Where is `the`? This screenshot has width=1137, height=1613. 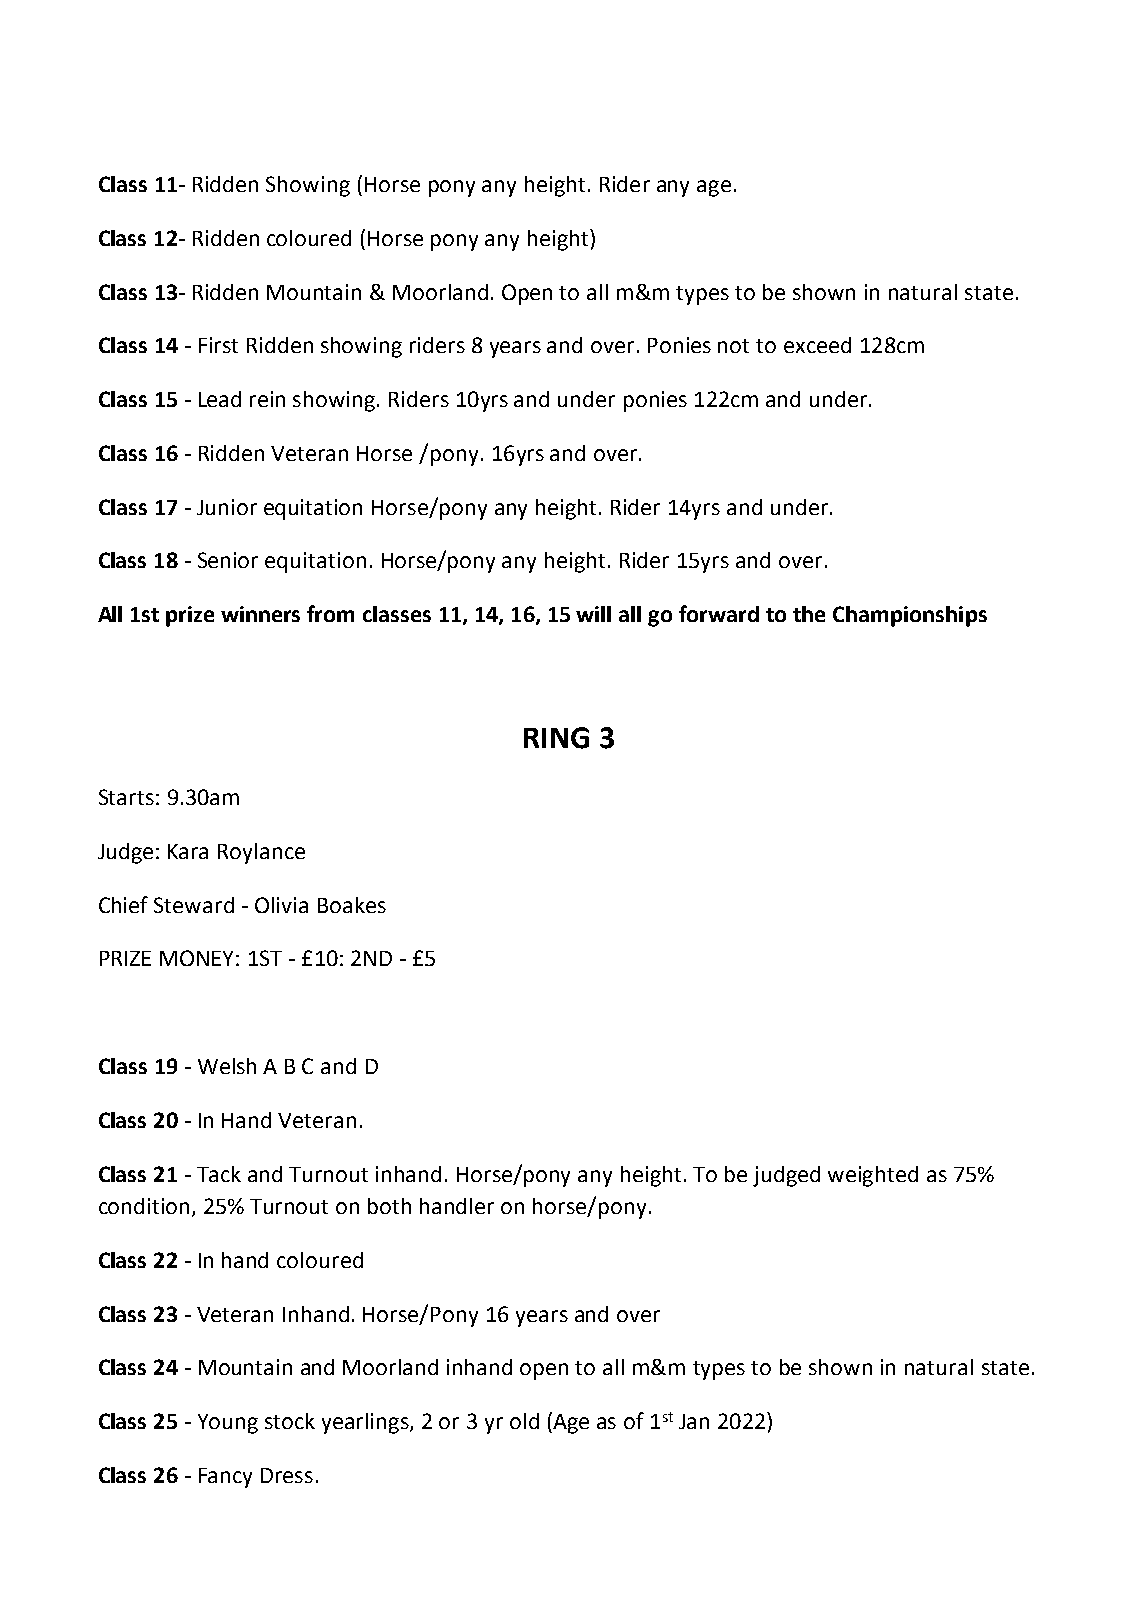
the is located at coordinates (809, 614).
